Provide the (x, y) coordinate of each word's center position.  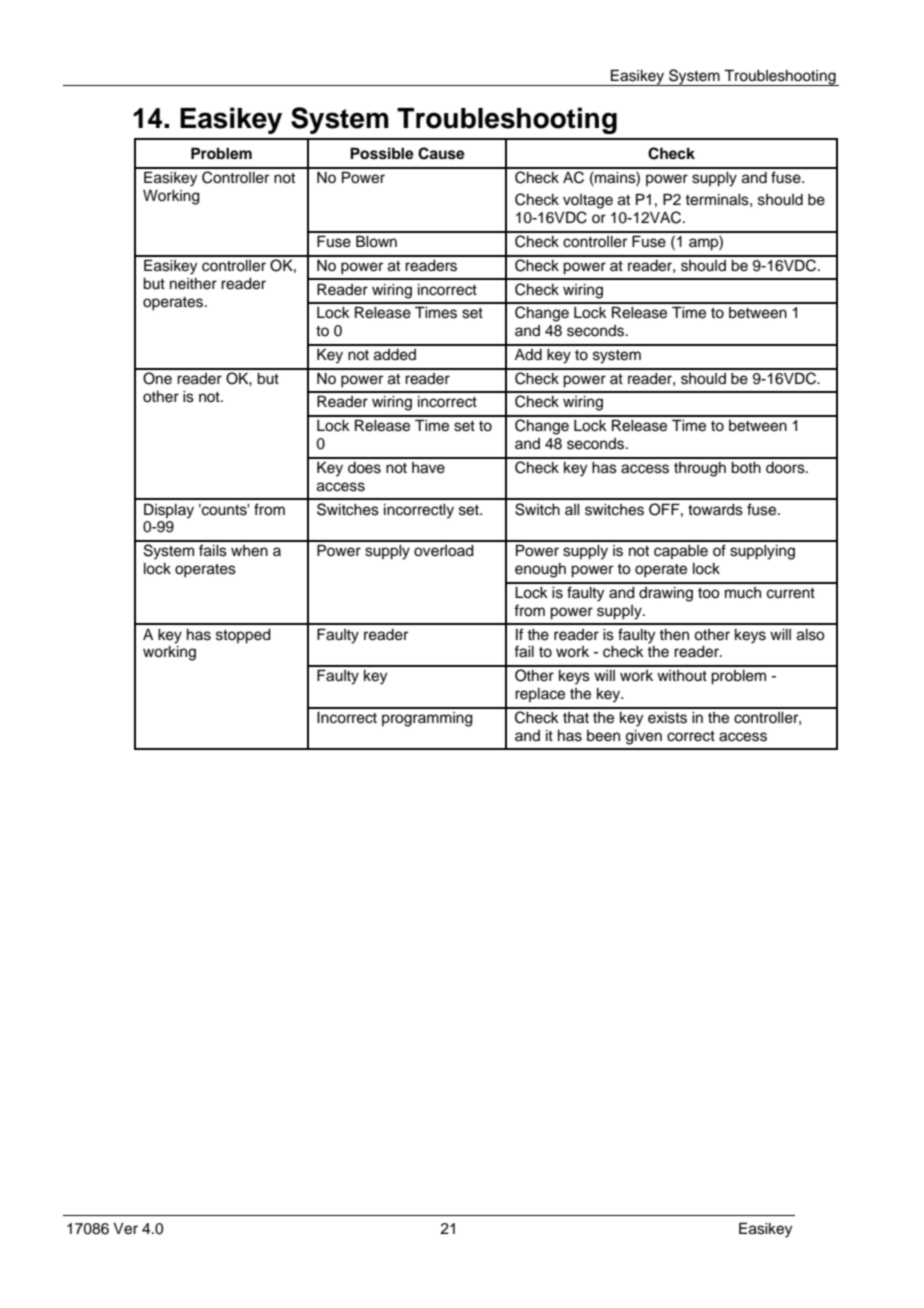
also (811, 635)
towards (715, 510)
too (709, 593)
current (791, 593)
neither (193, 284)
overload (444, 551)
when (249, 551)
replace (540, 695)
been (603, 736)
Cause (441, 153)
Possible (382, 153)
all (572, 509)
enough (540, 570)
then (674, 635)
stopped (243, 636)
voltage (588, 201)
